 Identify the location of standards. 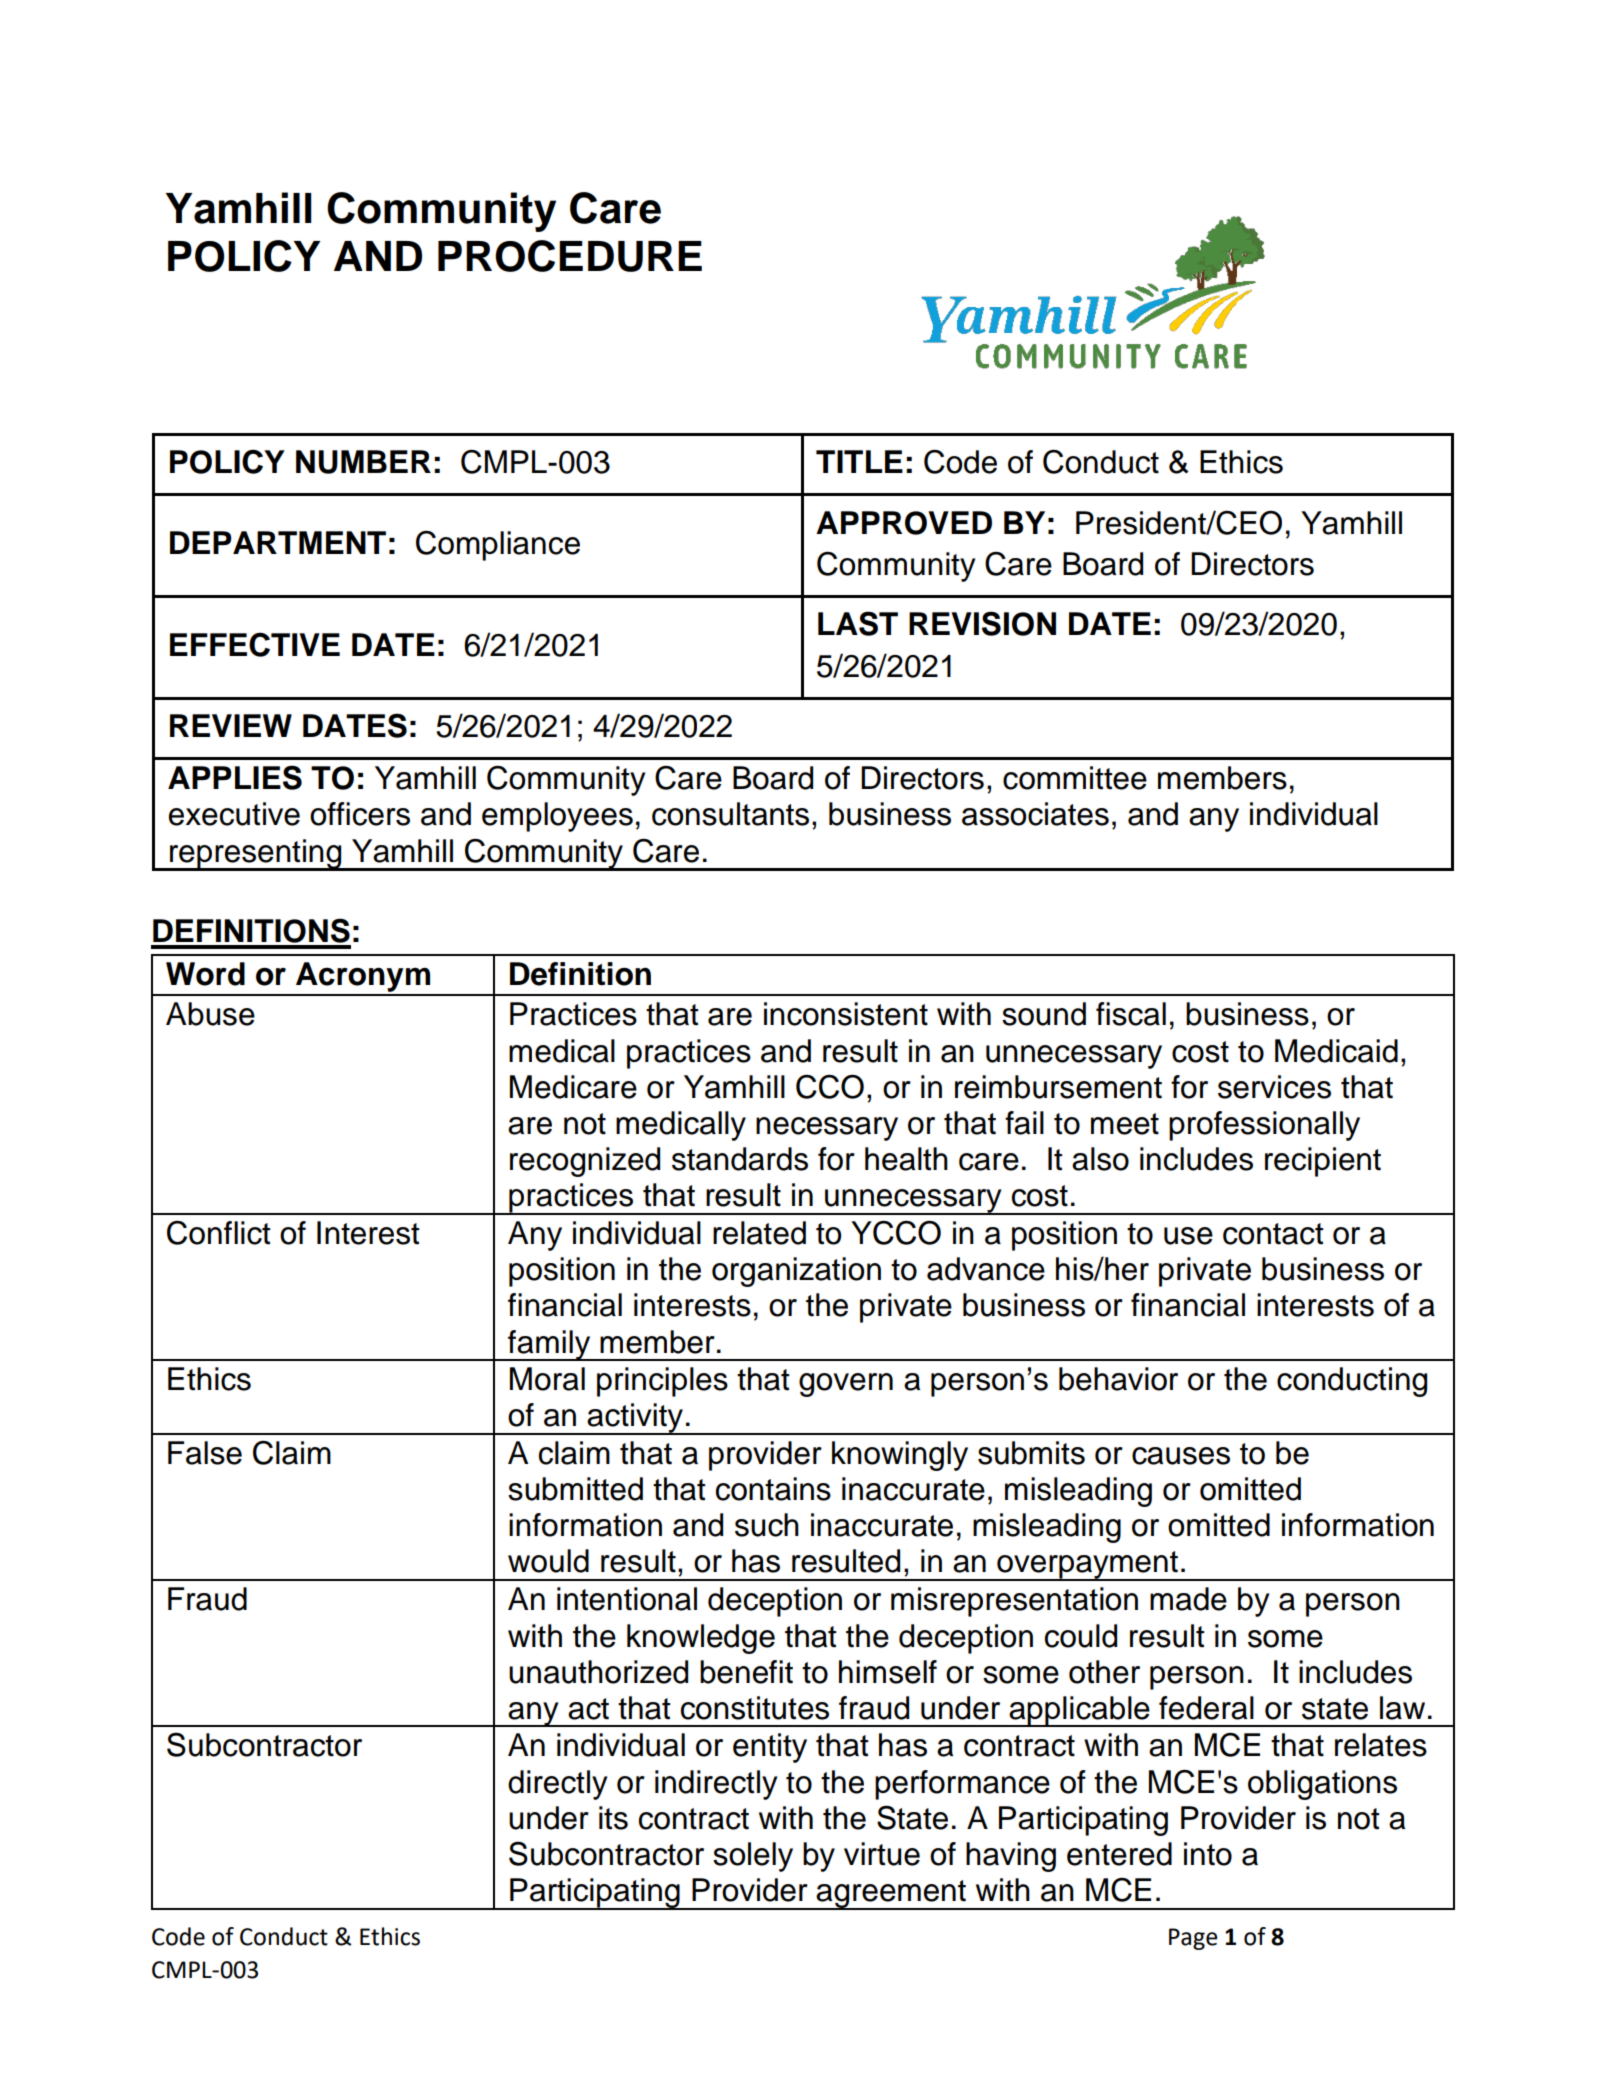
(740, 1159).
